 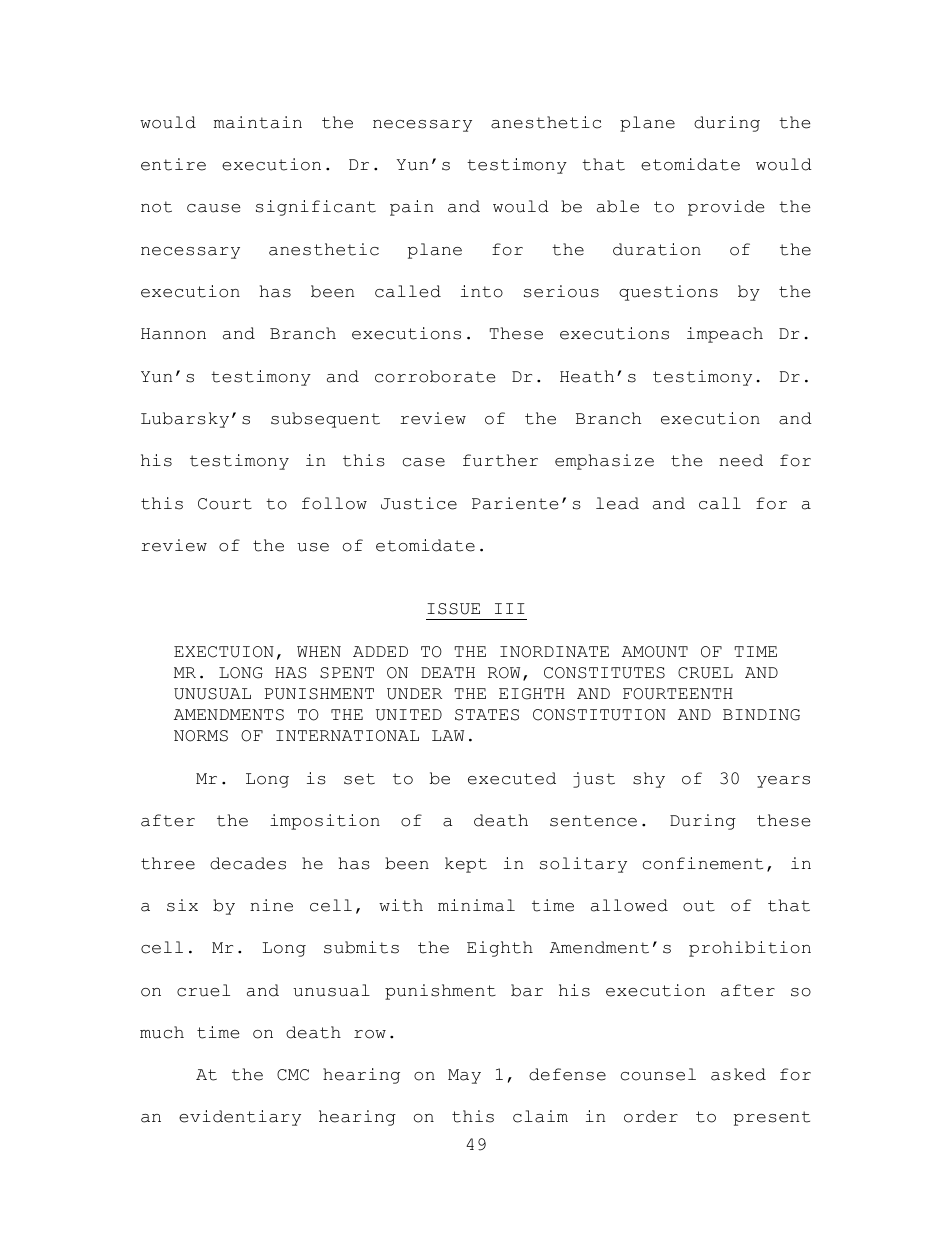 I want to click on ISSUE, so click(x=453, y=609).
